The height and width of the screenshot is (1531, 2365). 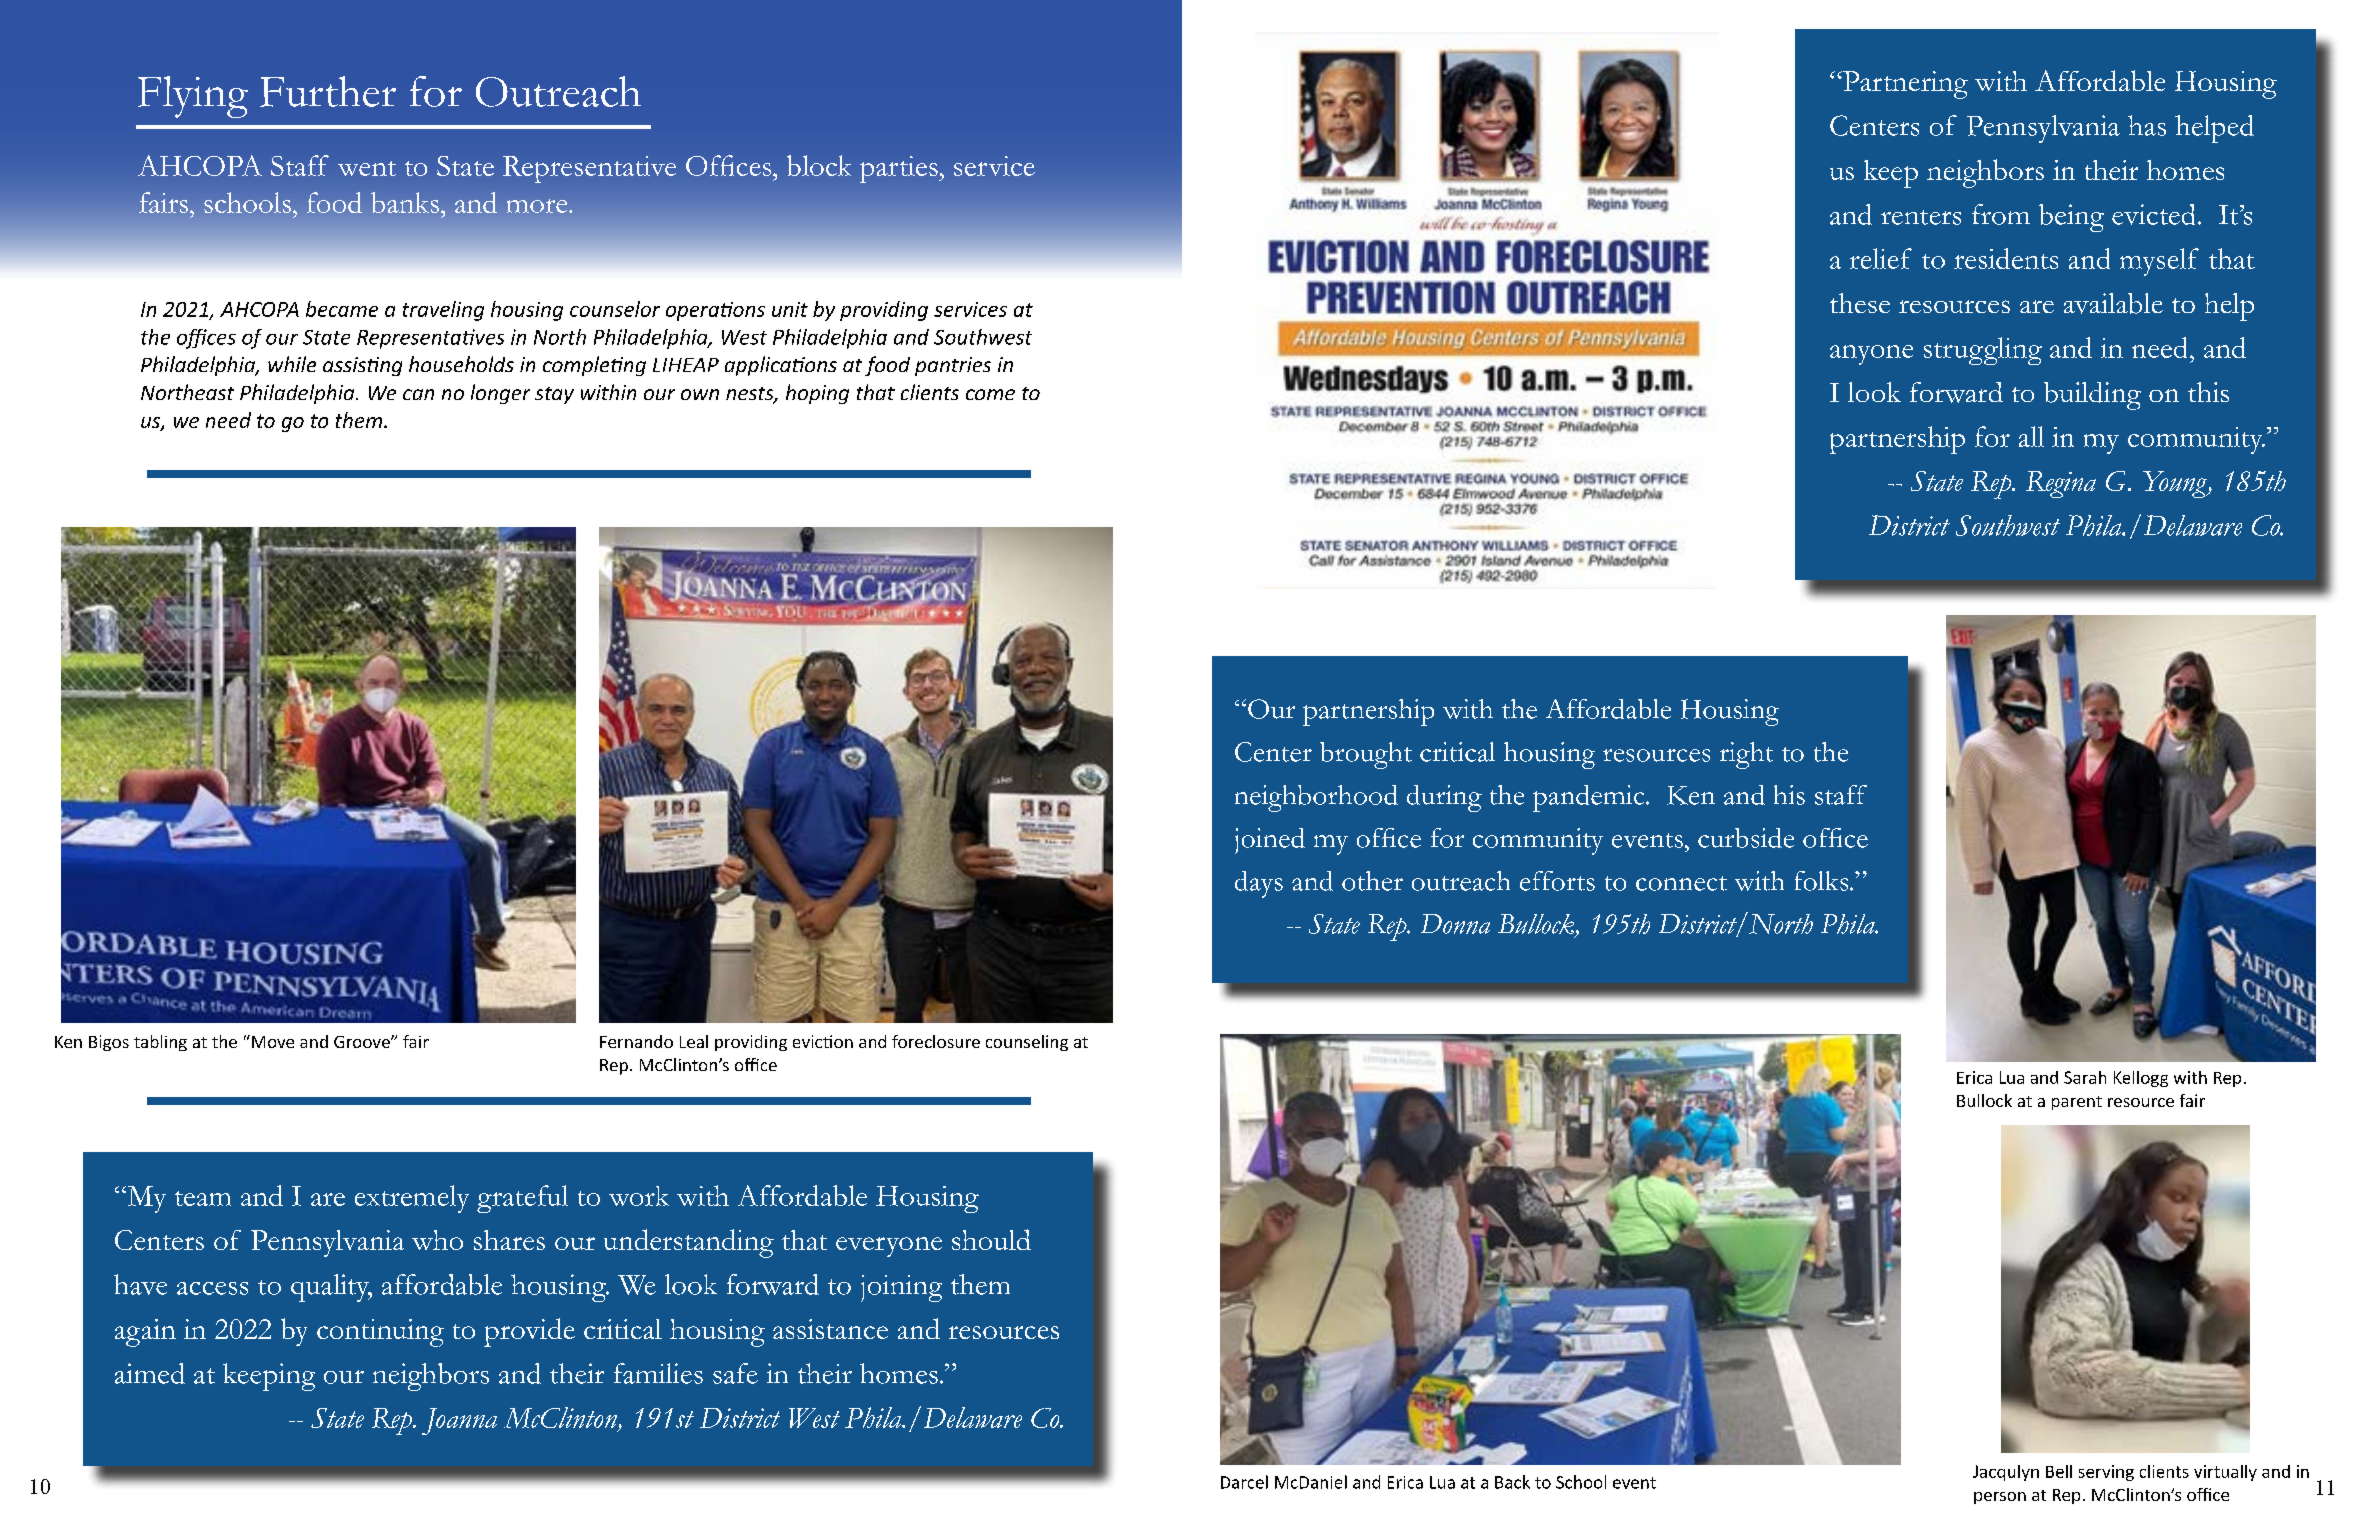 What do you see at coordinates (1904, 85) in the screenshot?
I see `Partnering` at bounding box center [1904, 85].
